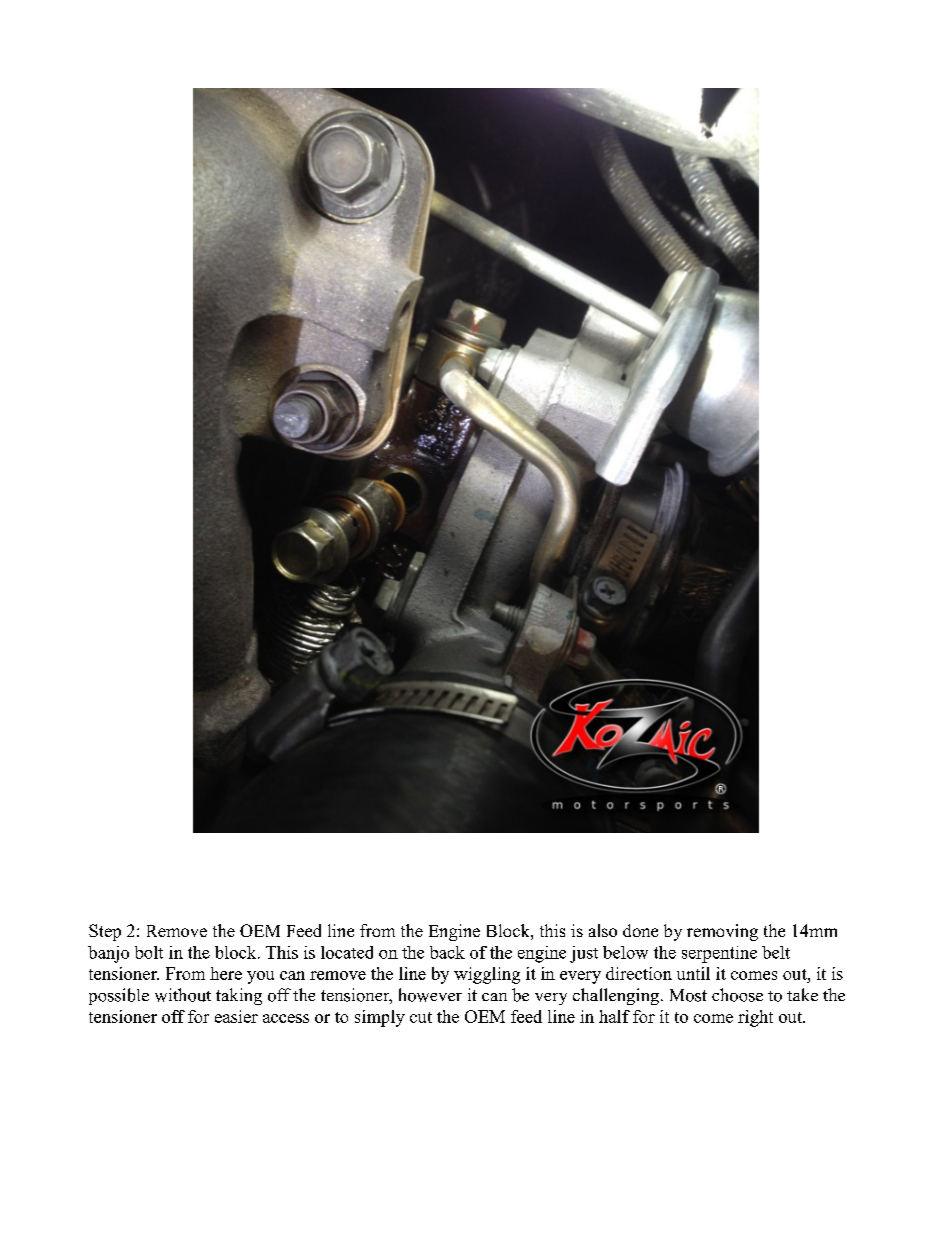 This document has width=952, height=1233. What do you see at coordinates (737, 995) in the document?
I see `choose` at bounding box center [737, 995].
